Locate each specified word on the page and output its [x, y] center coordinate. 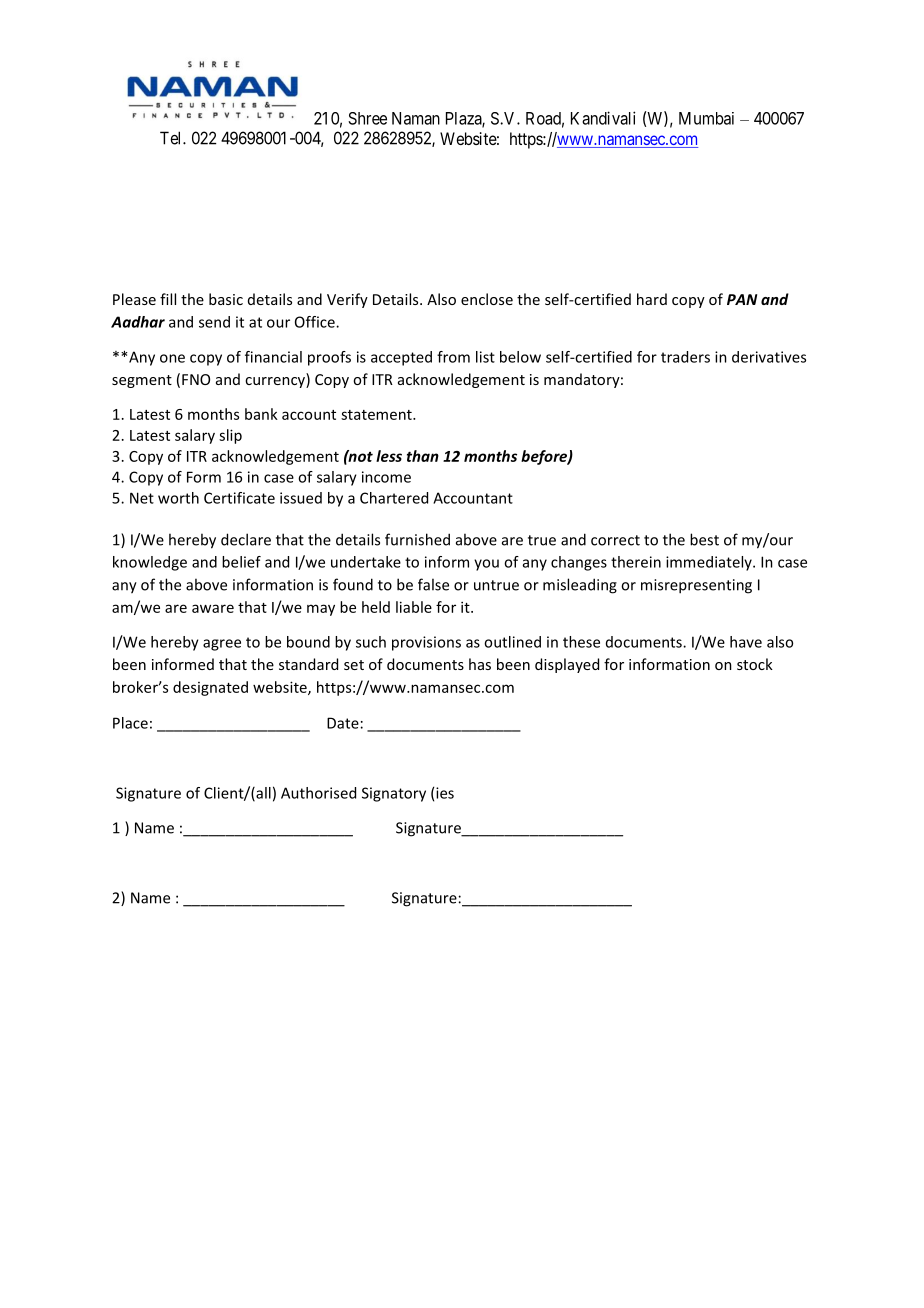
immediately [710, 563]
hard [652, 299]
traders [685, 357]
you [486, 565]
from [453, 357]
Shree [367, 118]
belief [241, 562]
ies [445, 793]
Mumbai [706, 118]
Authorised [318, 793]
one [172, 358]
